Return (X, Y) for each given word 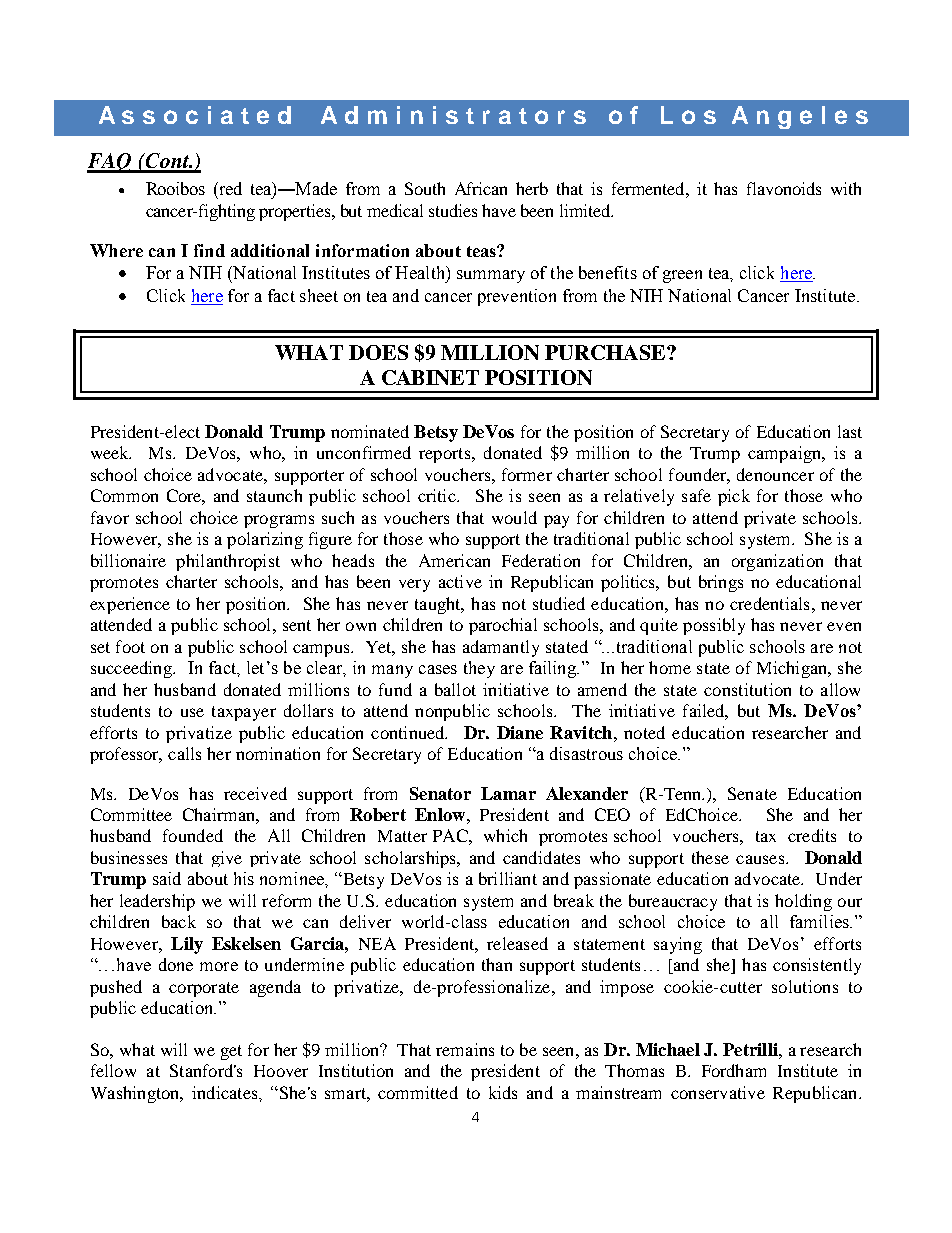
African (481, 188)
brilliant (508, 878)
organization (777, 562)
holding (803, 902)
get (231, 1052)
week (111, 452)
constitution (747, 689)
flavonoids (784, 188)
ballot (455, 689)
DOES (378, 352)
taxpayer (244, 713)
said (167, 878)
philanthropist (228, 562)
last (850, 431)
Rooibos (175, 188)
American (454, 560)
